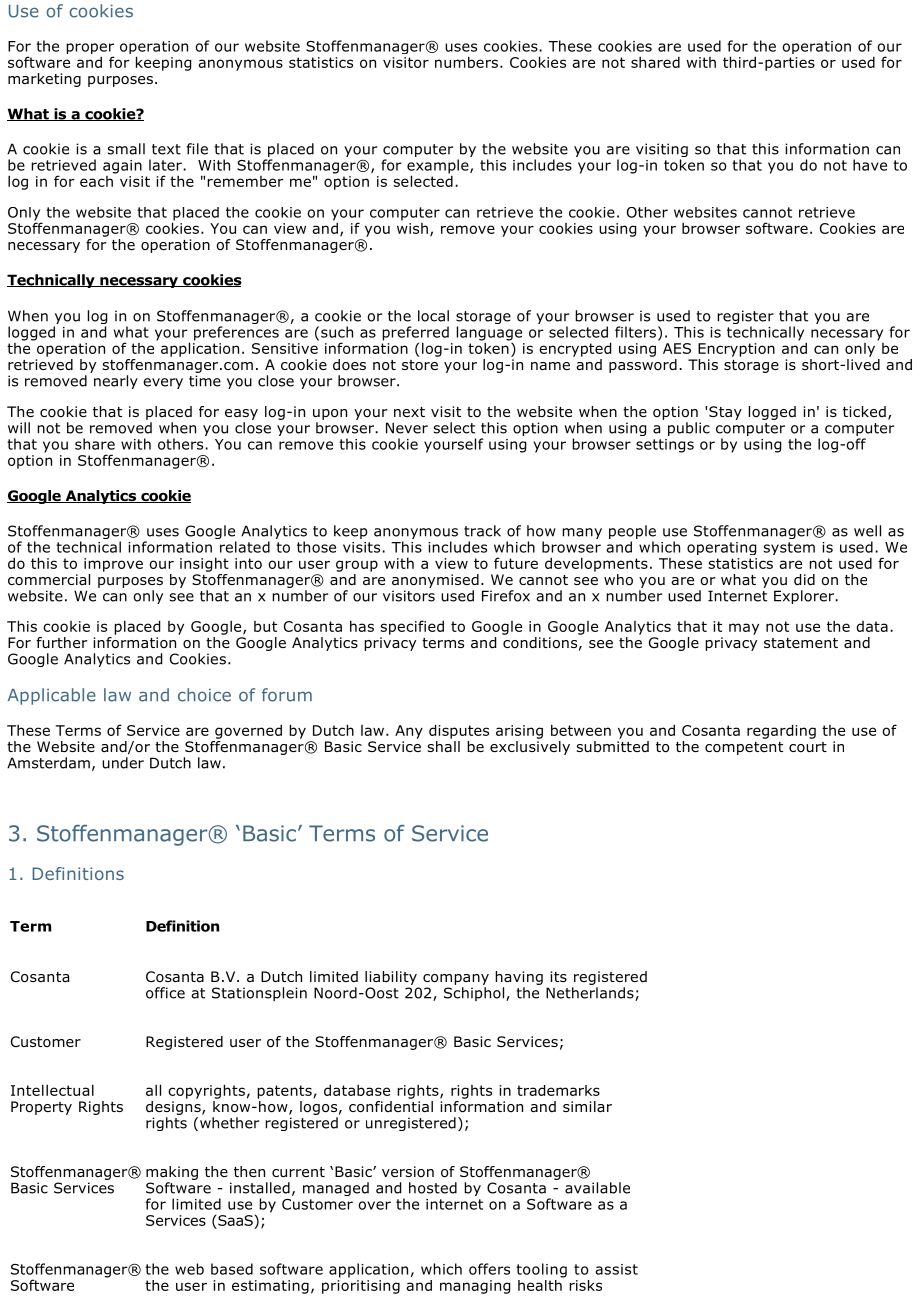  I want to click on disputes, so click(459, 731).
